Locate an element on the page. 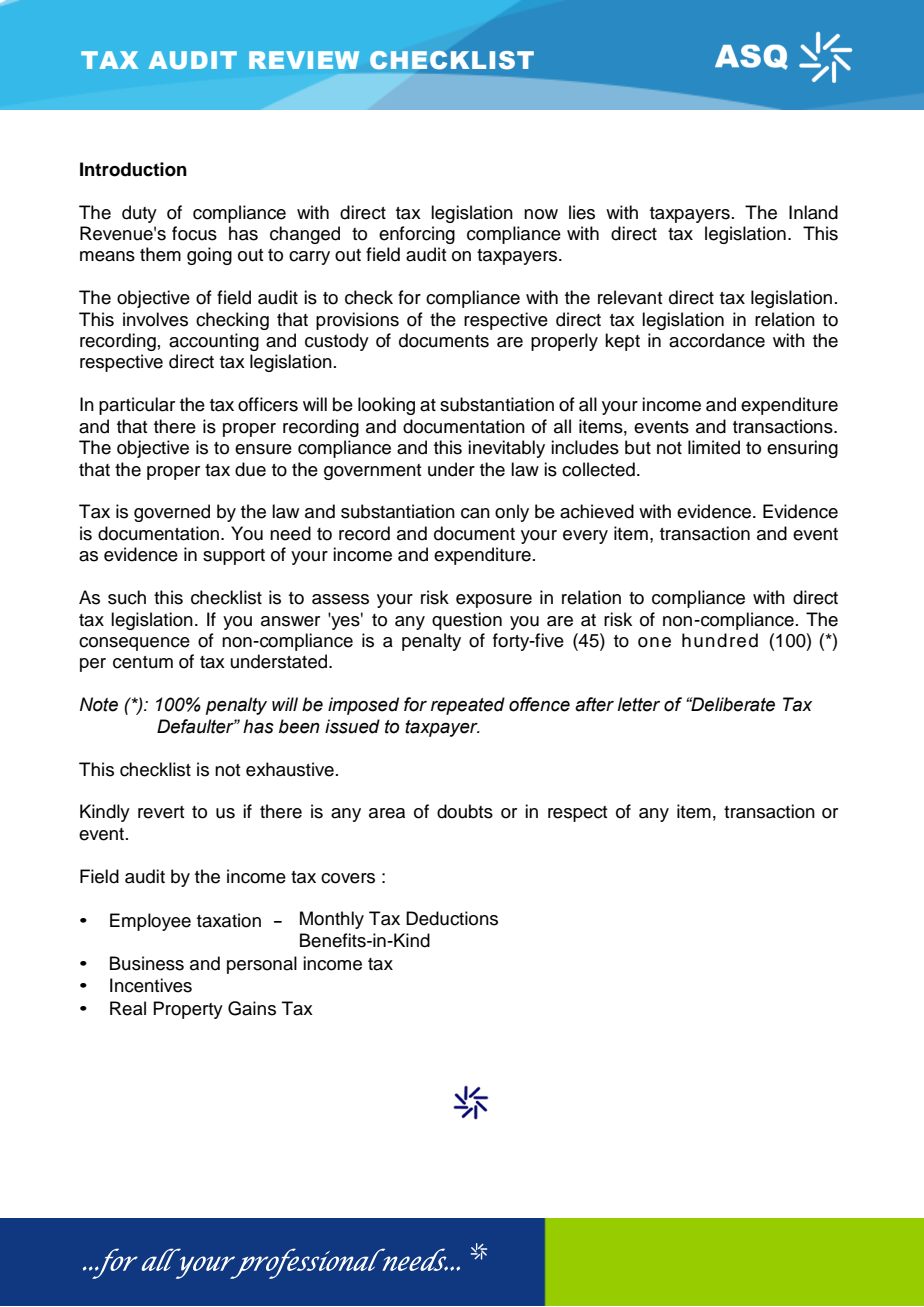 This image has width=924, height=1307. Inland is located at coordinates (813, 212).
